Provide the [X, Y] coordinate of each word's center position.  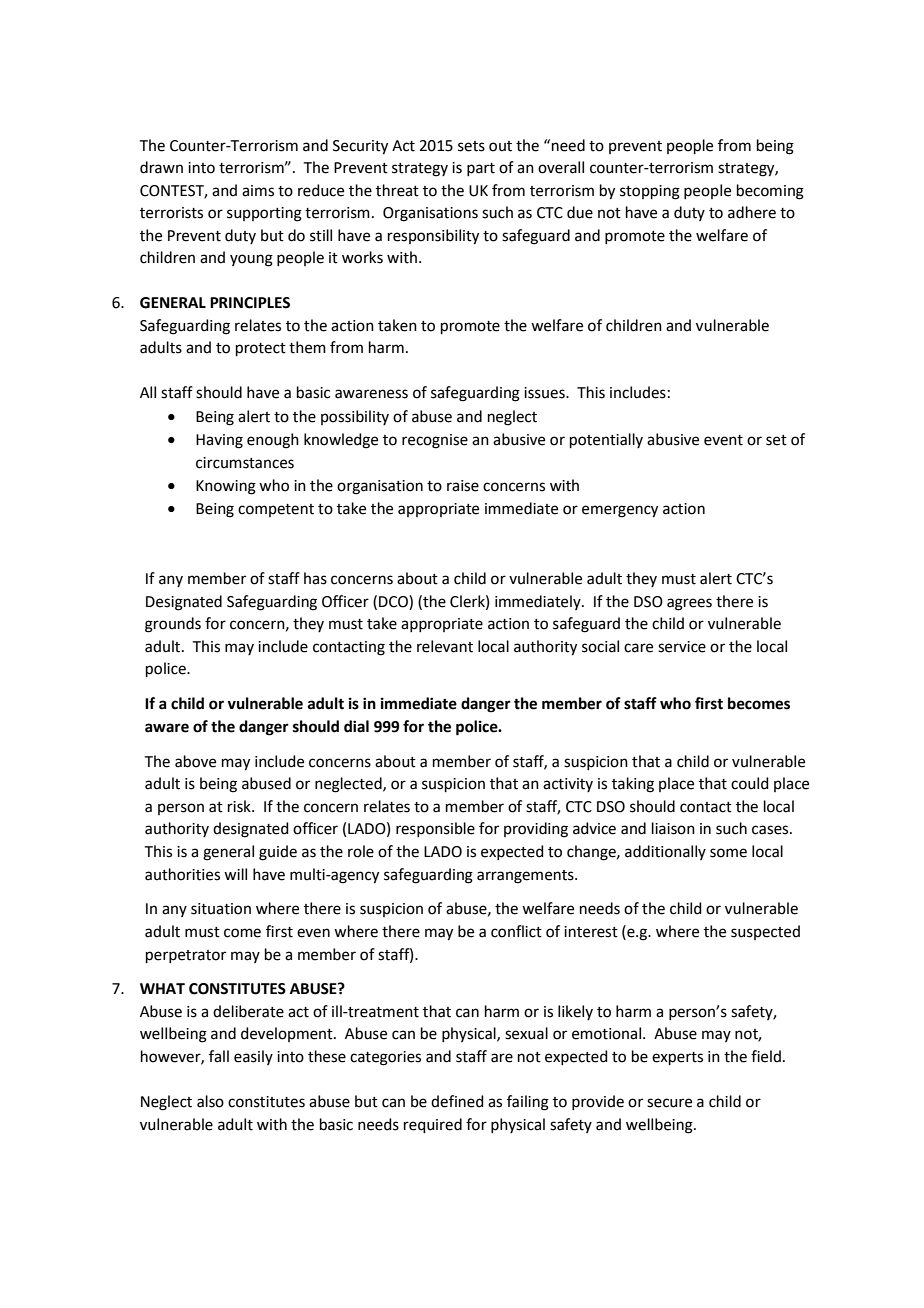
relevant [445, 646]
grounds [173, 625]
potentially [606, 440]
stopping [650, 192]
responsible [435, 829]
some [728, 853]
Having [219, 441]
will [235, 874]
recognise [435, 441]
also [210, 1101]
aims [258, 191]
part [481, 169]
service [682, 647]
